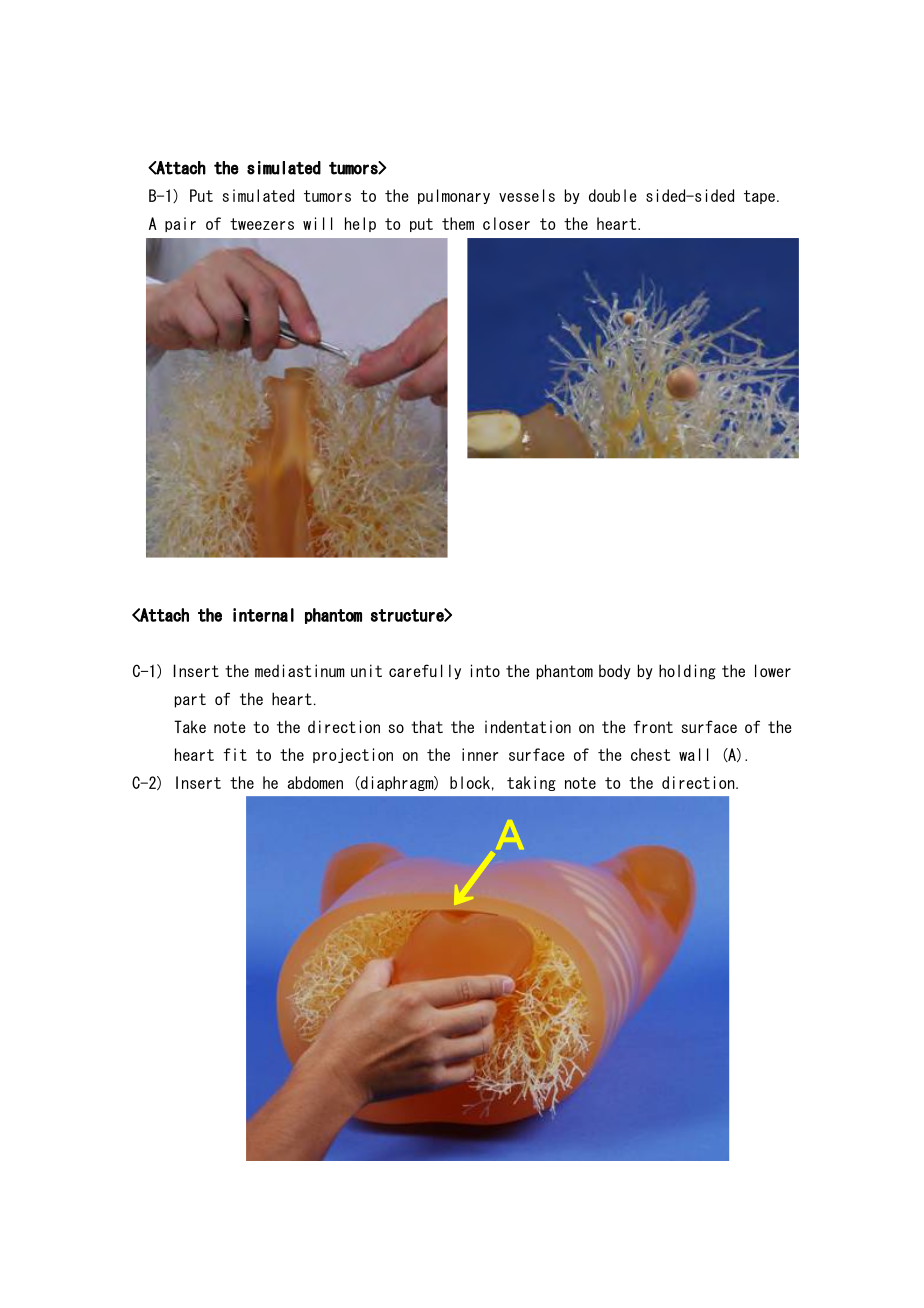  I want to click on mediastinum, so click(300, 670).
